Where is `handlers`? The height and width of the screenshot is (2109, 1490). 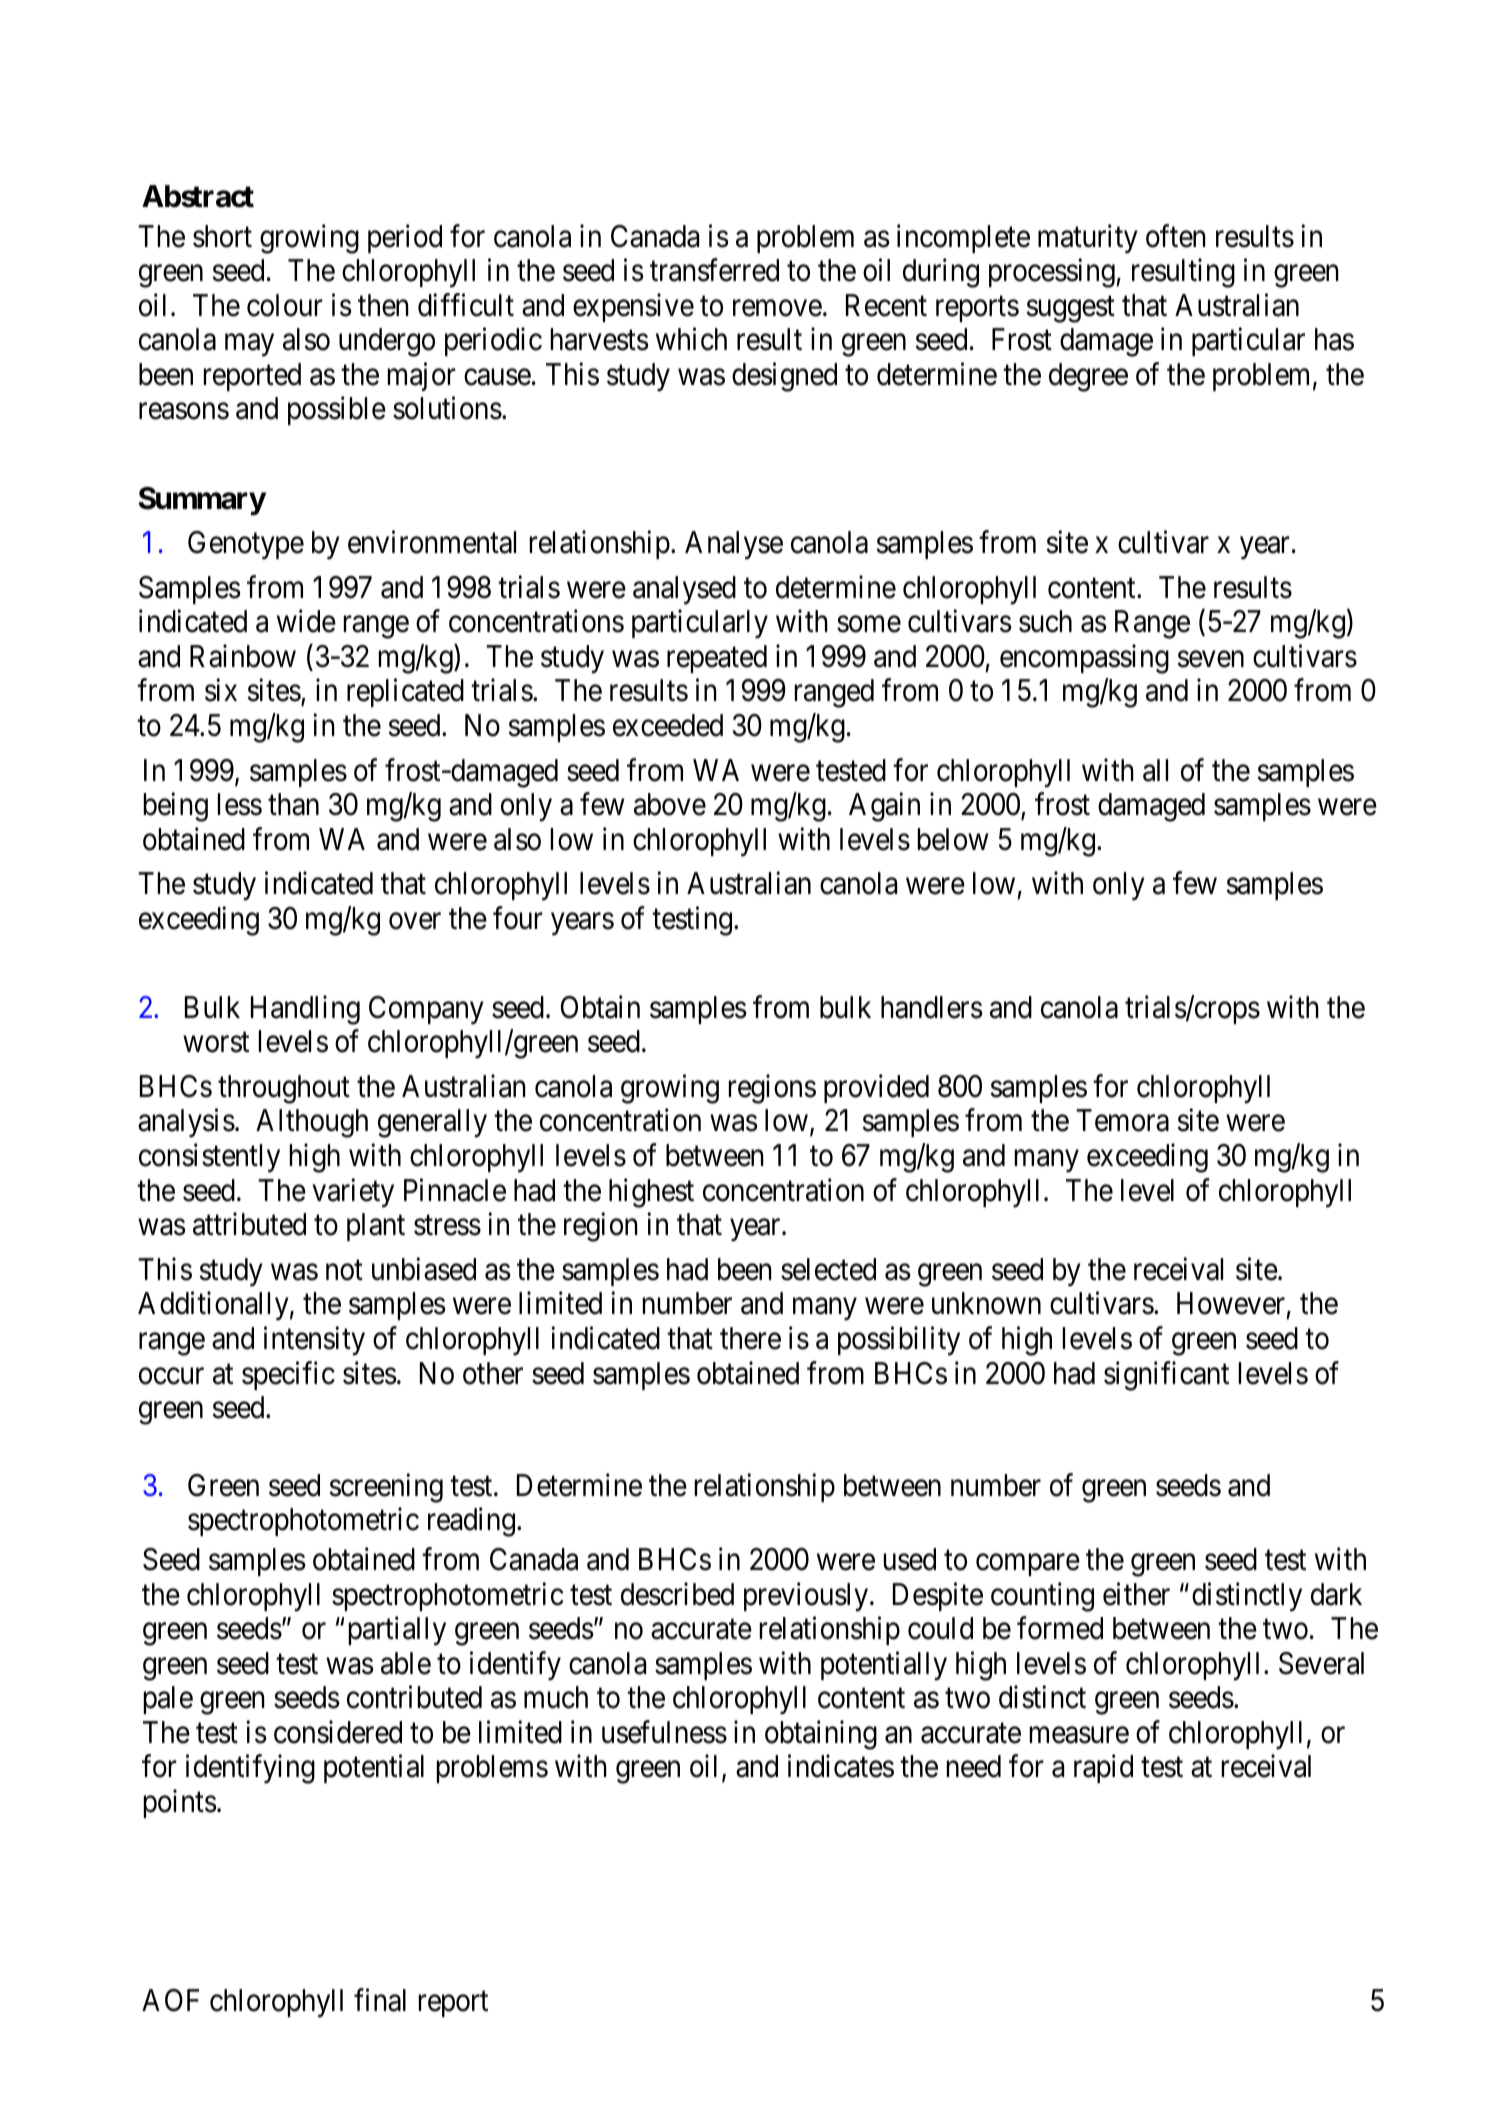
handlers is located at coordinates (932, 1007).
